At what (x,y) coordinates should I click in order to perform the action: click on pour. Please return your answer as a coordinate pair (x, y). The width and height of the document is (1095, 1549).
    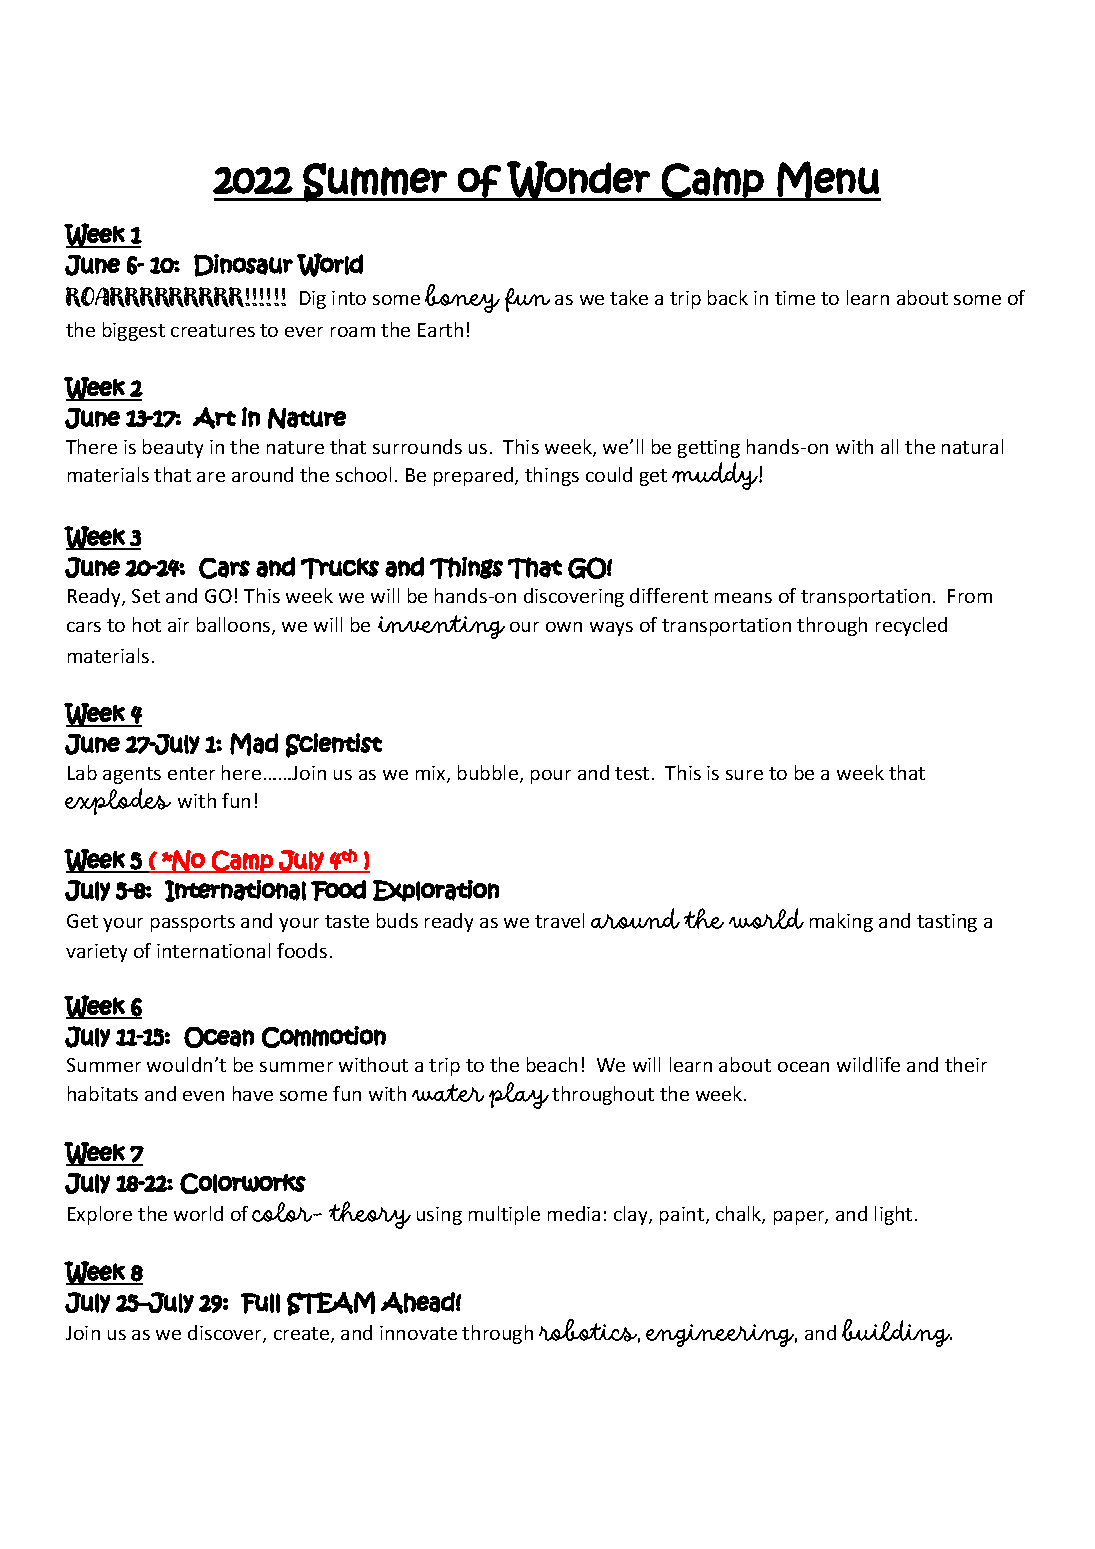
    Looking at the image, I should click on (551, 777).
